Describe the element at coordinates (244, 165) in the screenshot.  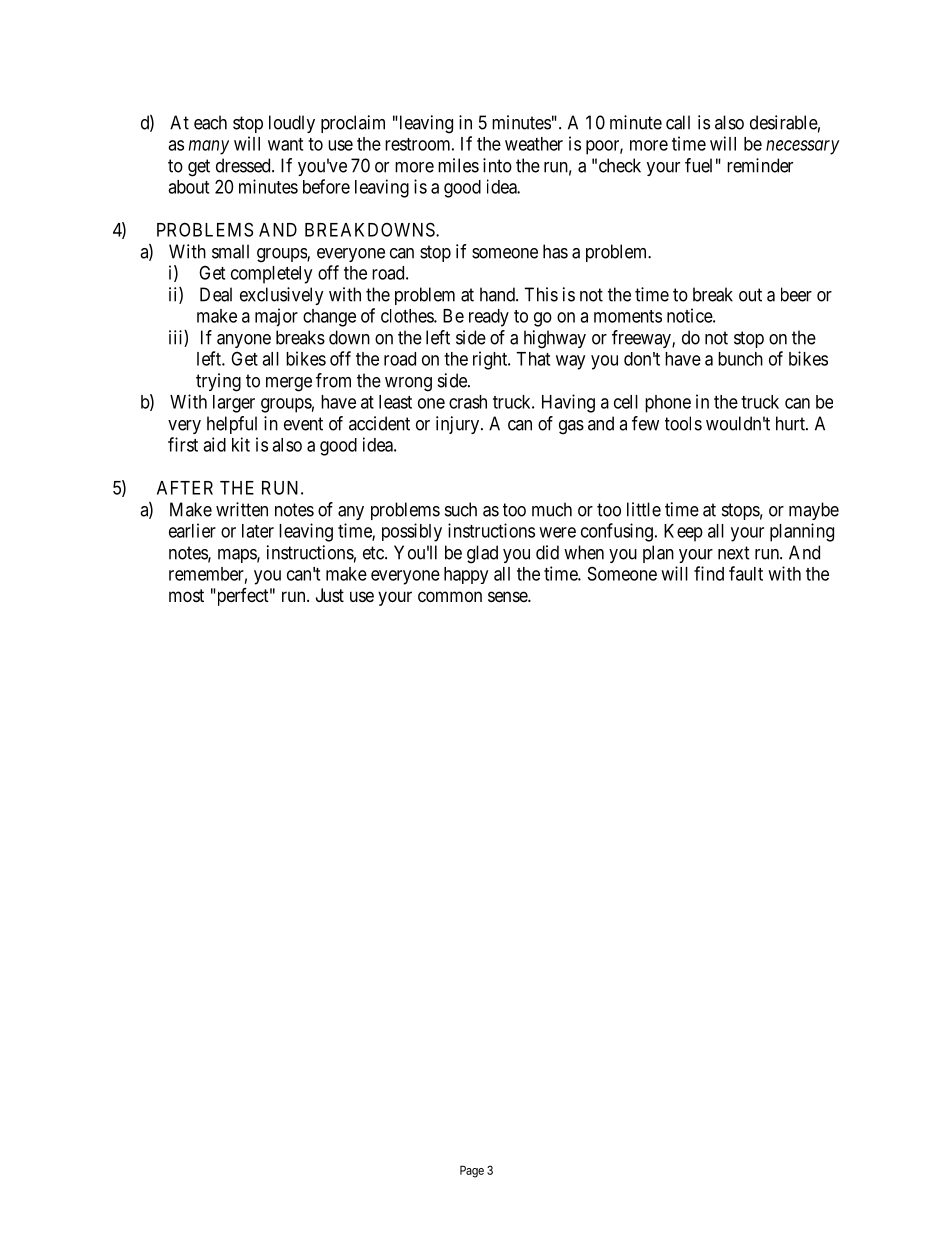
I see `dressed` at that location.
